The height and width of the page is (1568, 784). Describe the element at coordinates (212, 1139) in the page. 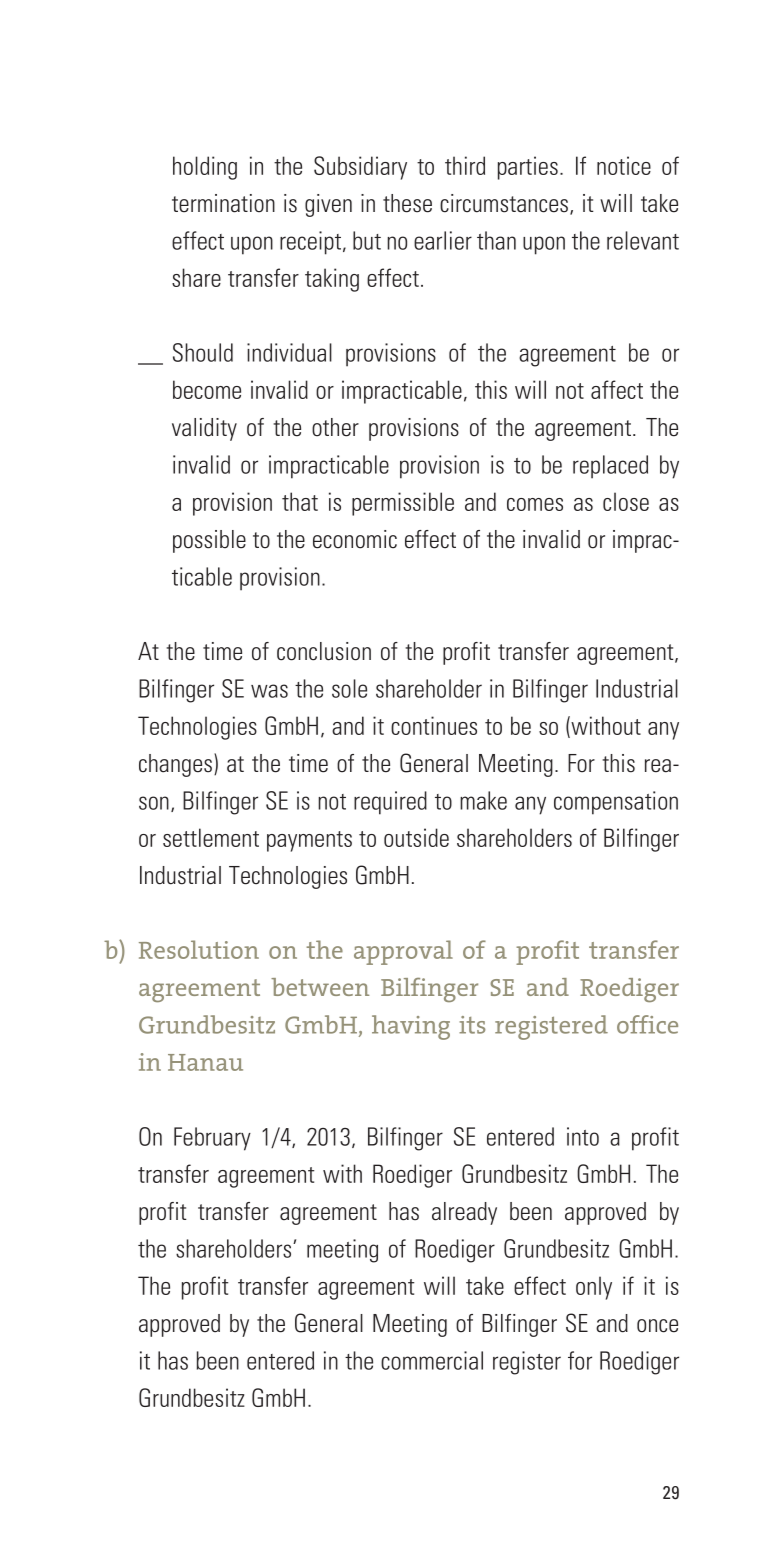

I see `February` at that location.
